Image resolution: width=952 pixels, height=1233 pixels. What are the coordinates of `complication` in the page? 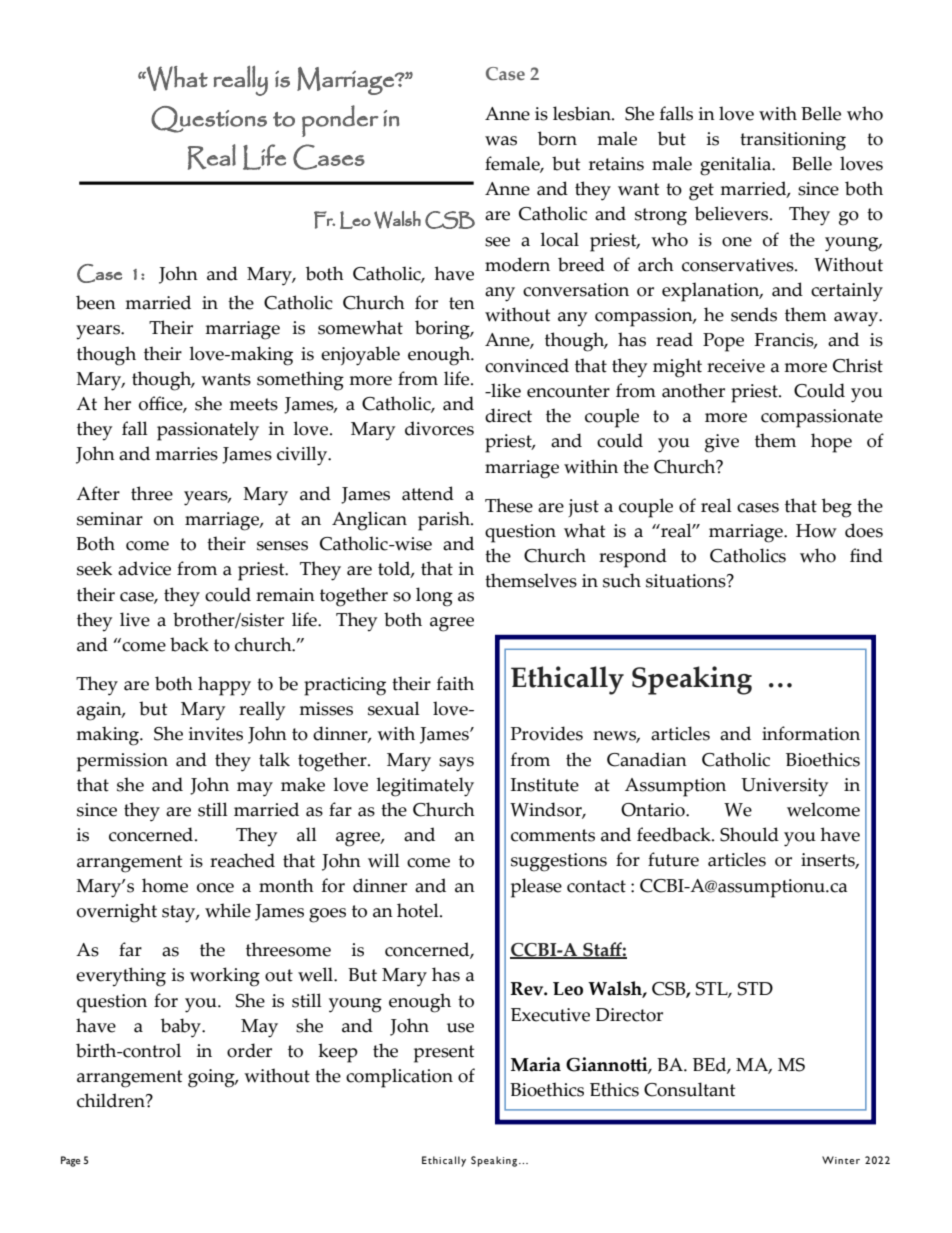 It's located at (399, 1078).
